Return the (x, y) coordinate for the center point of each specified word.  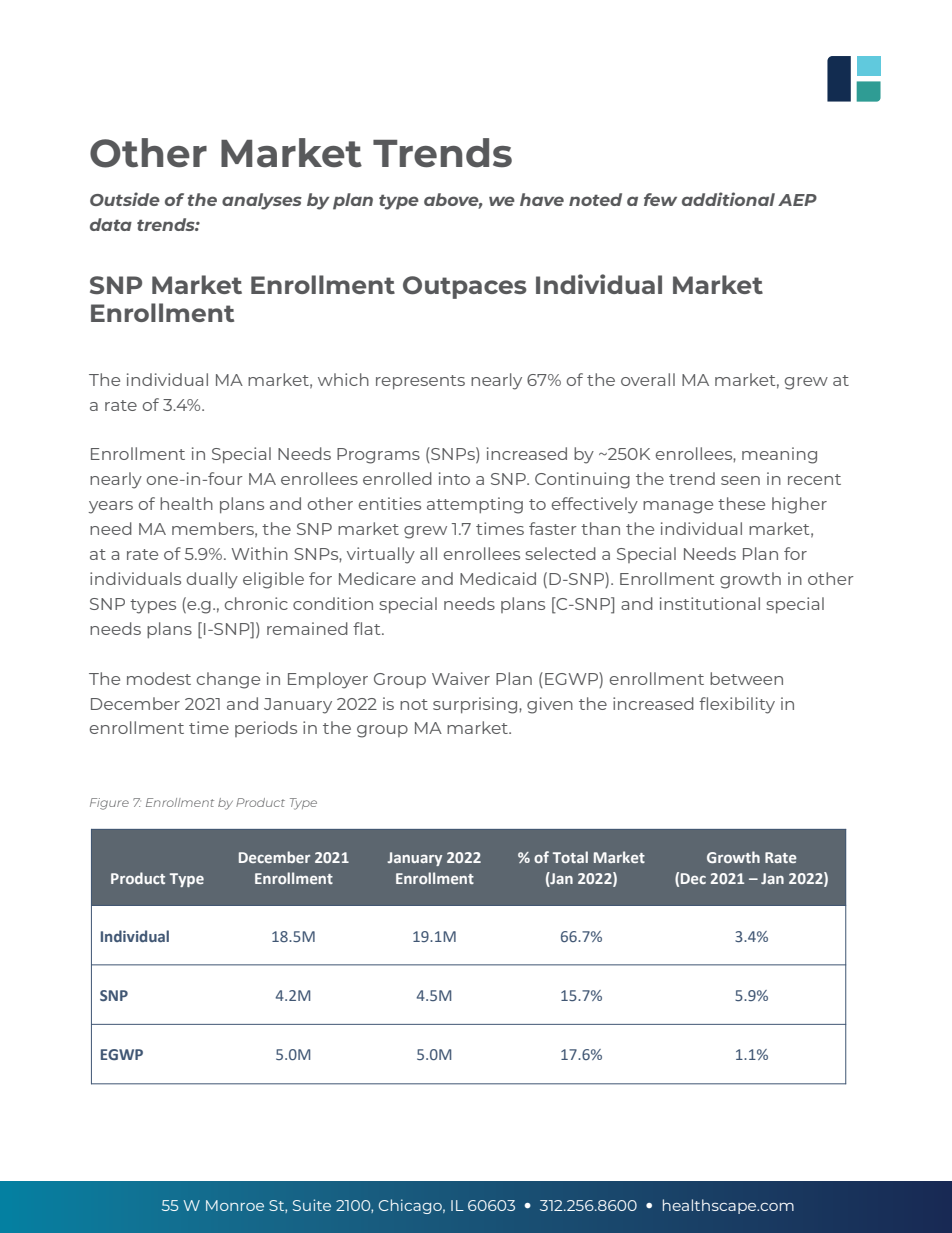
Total (570, 857)
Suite (312, 1205)
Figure (109, 804)
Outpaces (465, 287)
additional (728, 199)
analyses (262, 201)
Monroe (235, 1205)
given (550, 705)
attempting (475, 505)
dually (212, 580)
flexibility (737, 705)
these (741, 503)
